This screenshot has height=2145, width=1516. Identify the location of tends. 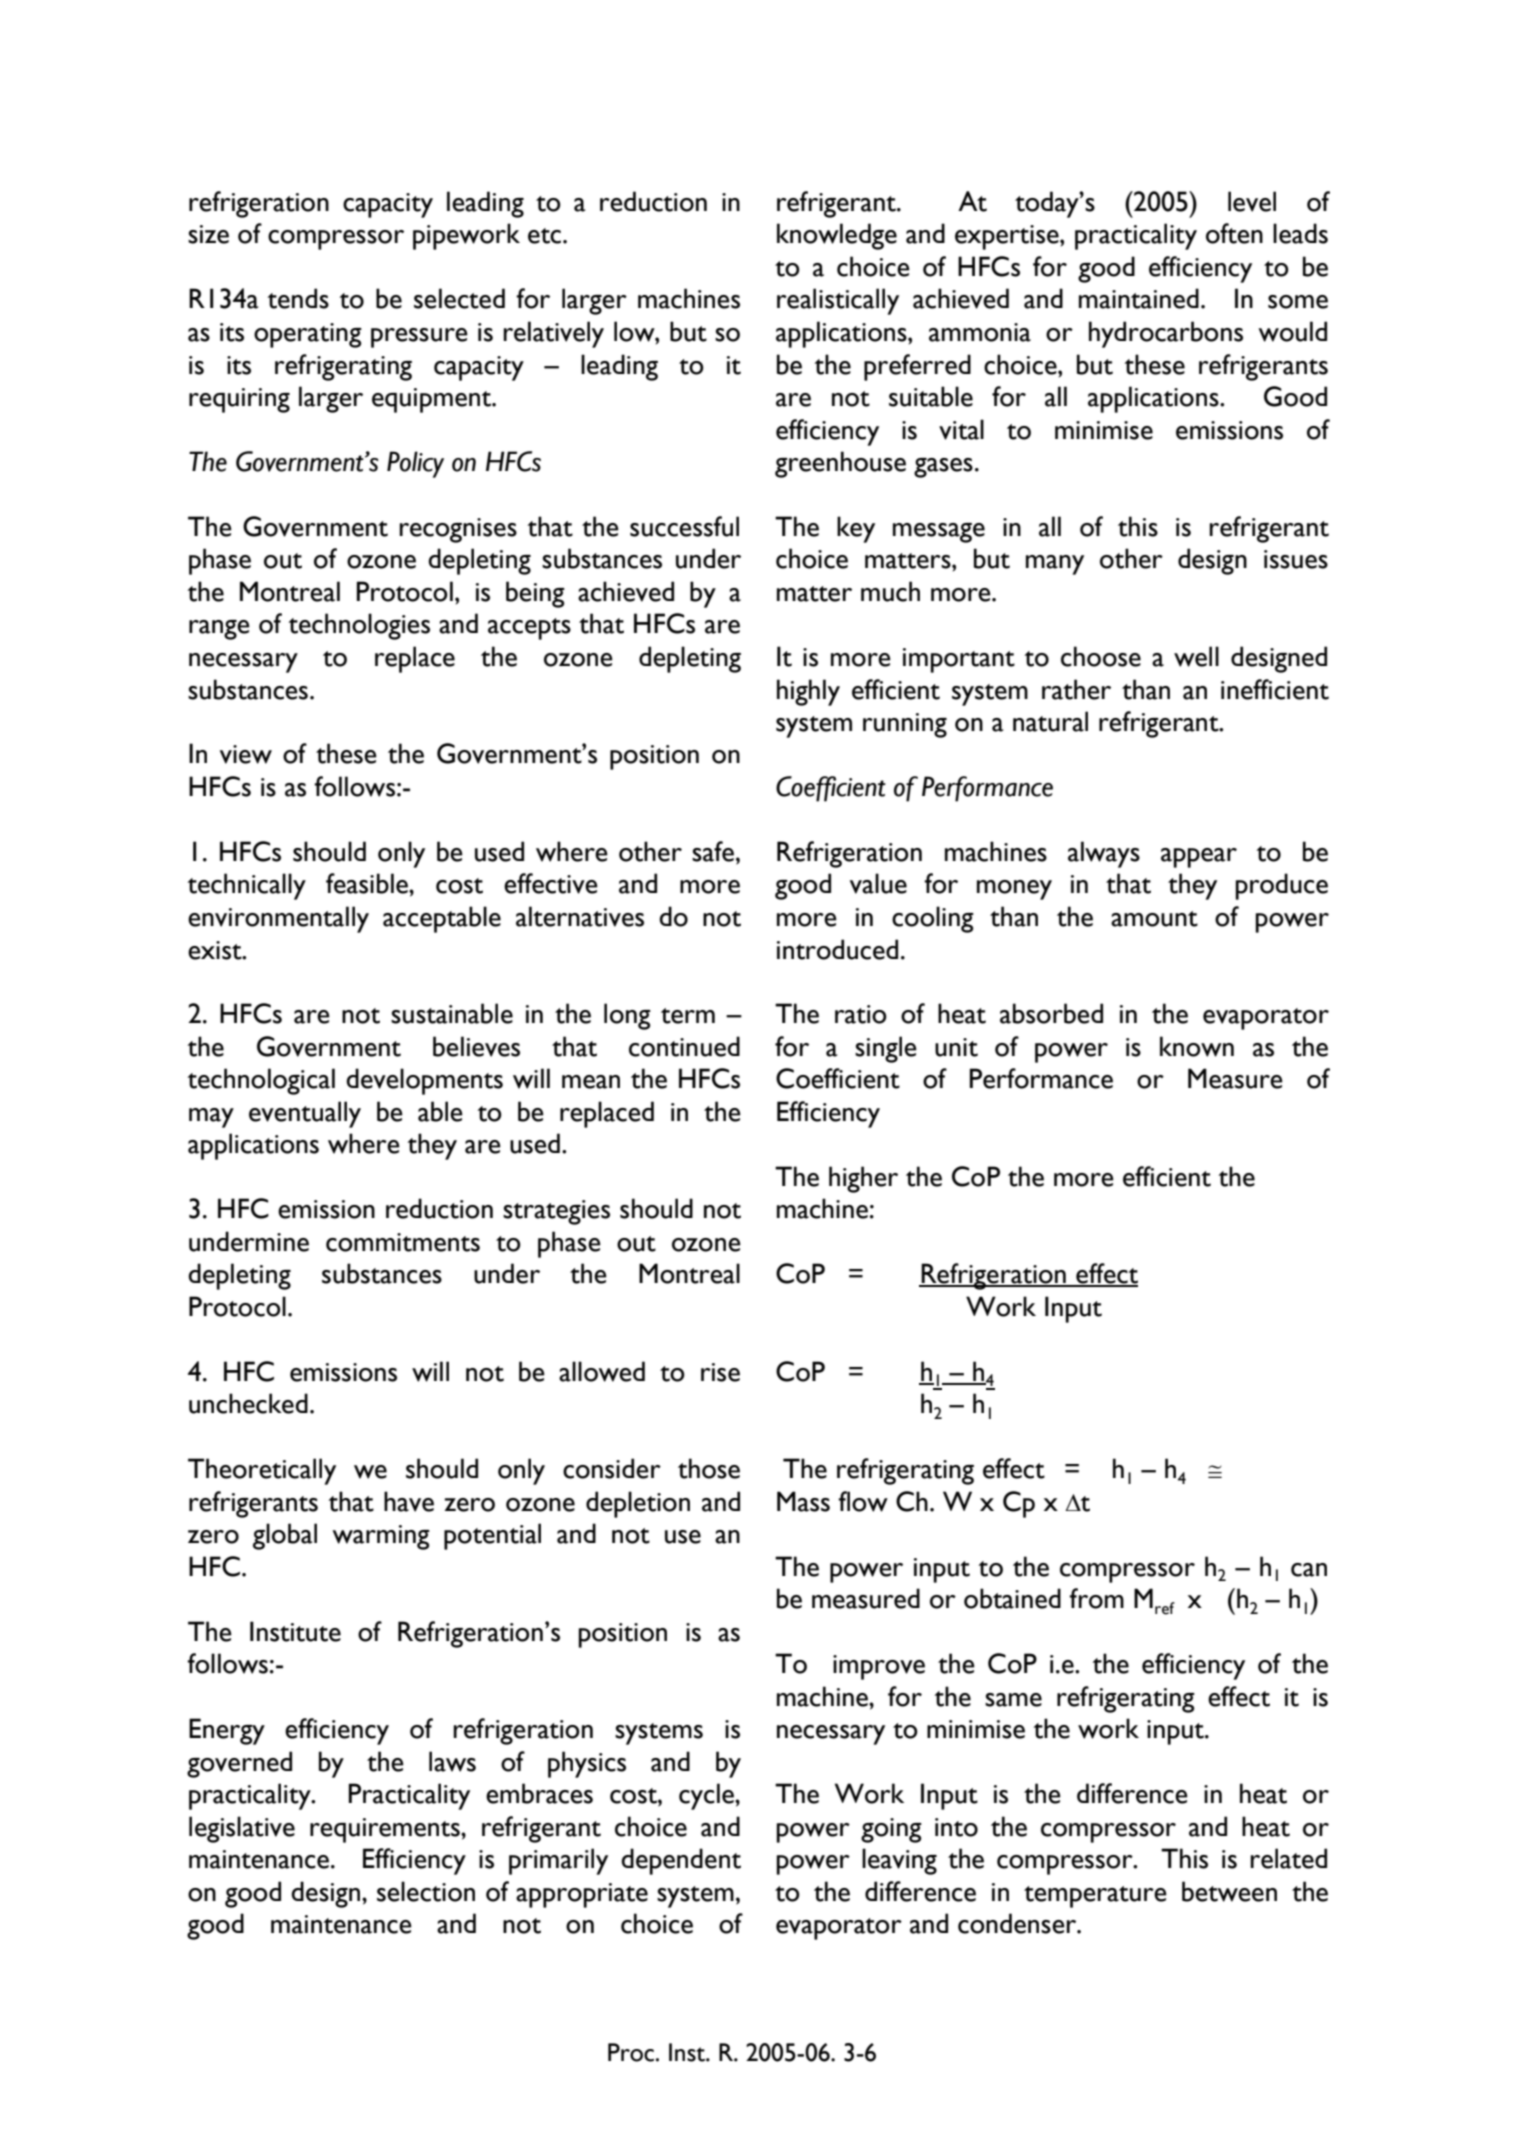
(298, 298).
